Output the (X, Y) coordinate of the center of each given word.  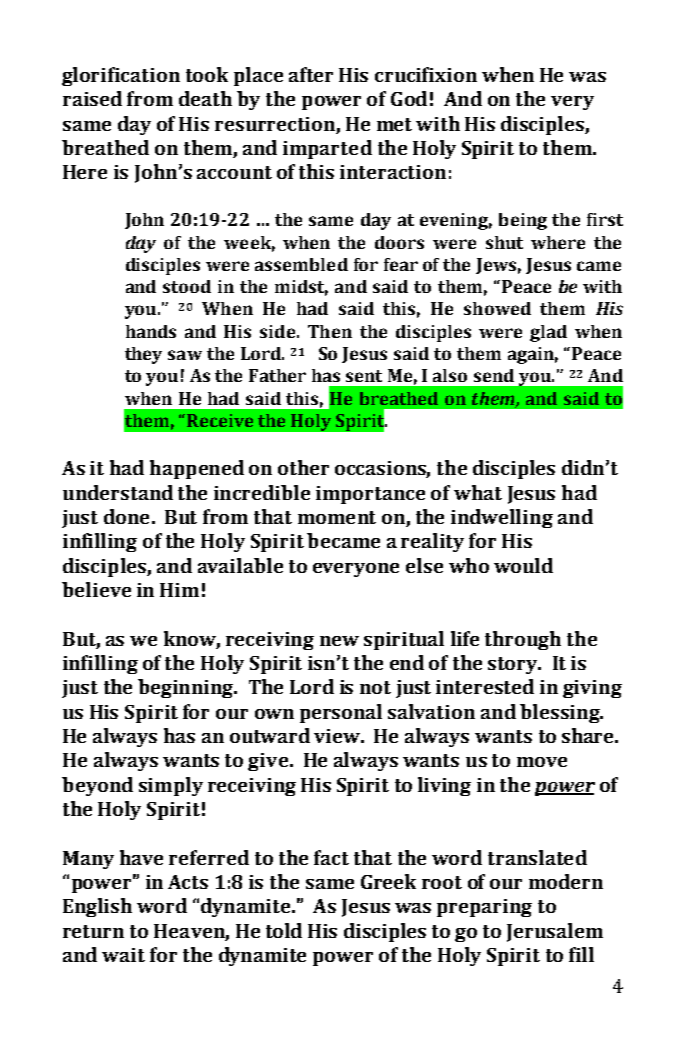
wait (123, 955)
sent (364, 376)
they (143, 355)
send (494, 375)
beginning (187, 688)
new (339, 641)
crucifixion (426, 74)
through (523, 640)
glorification (121, 76)
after (311, 74)
